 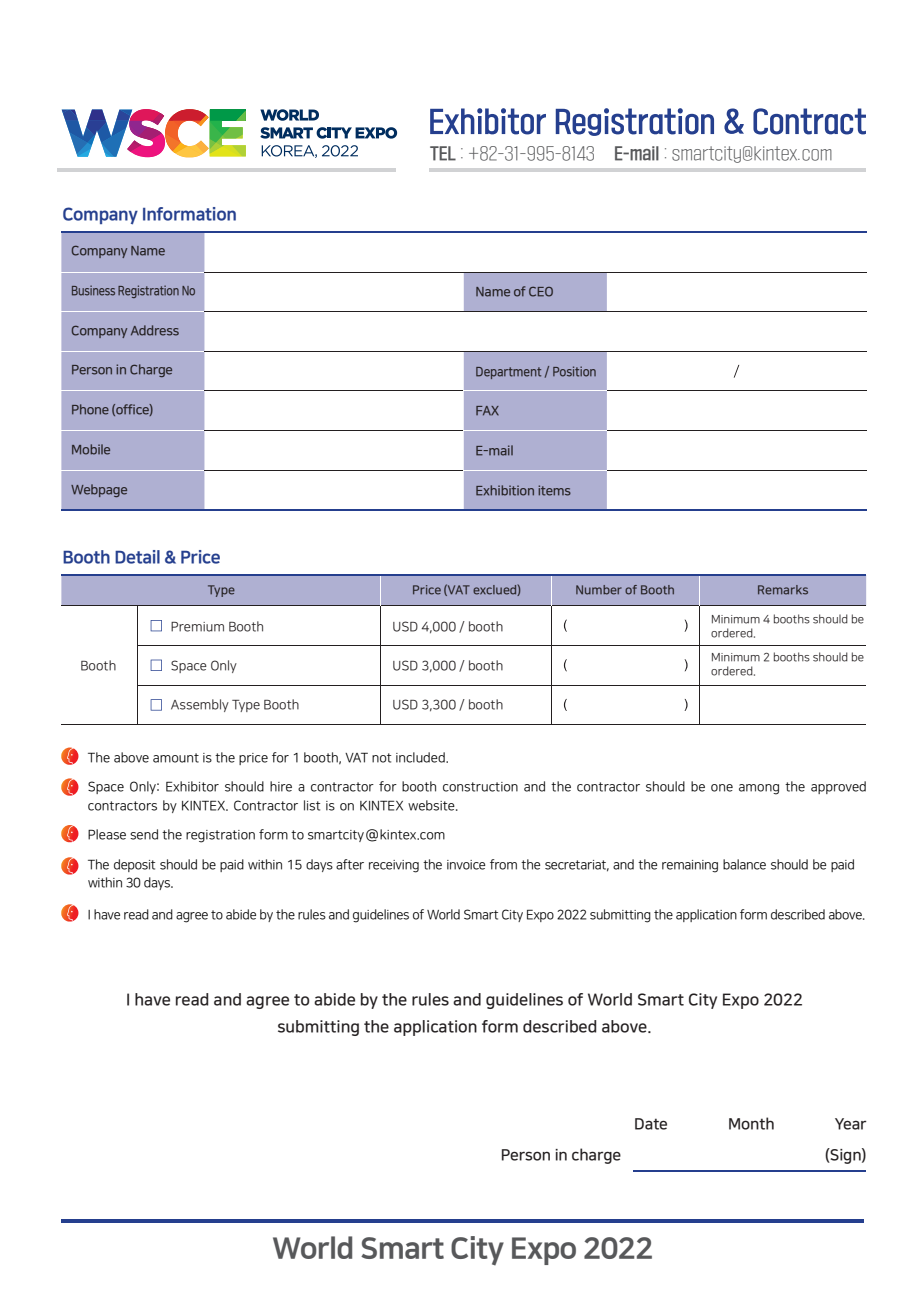 What do you see at coordinates (599, 590) in the image?
I see `Number` at bounding box center [599, 590].
